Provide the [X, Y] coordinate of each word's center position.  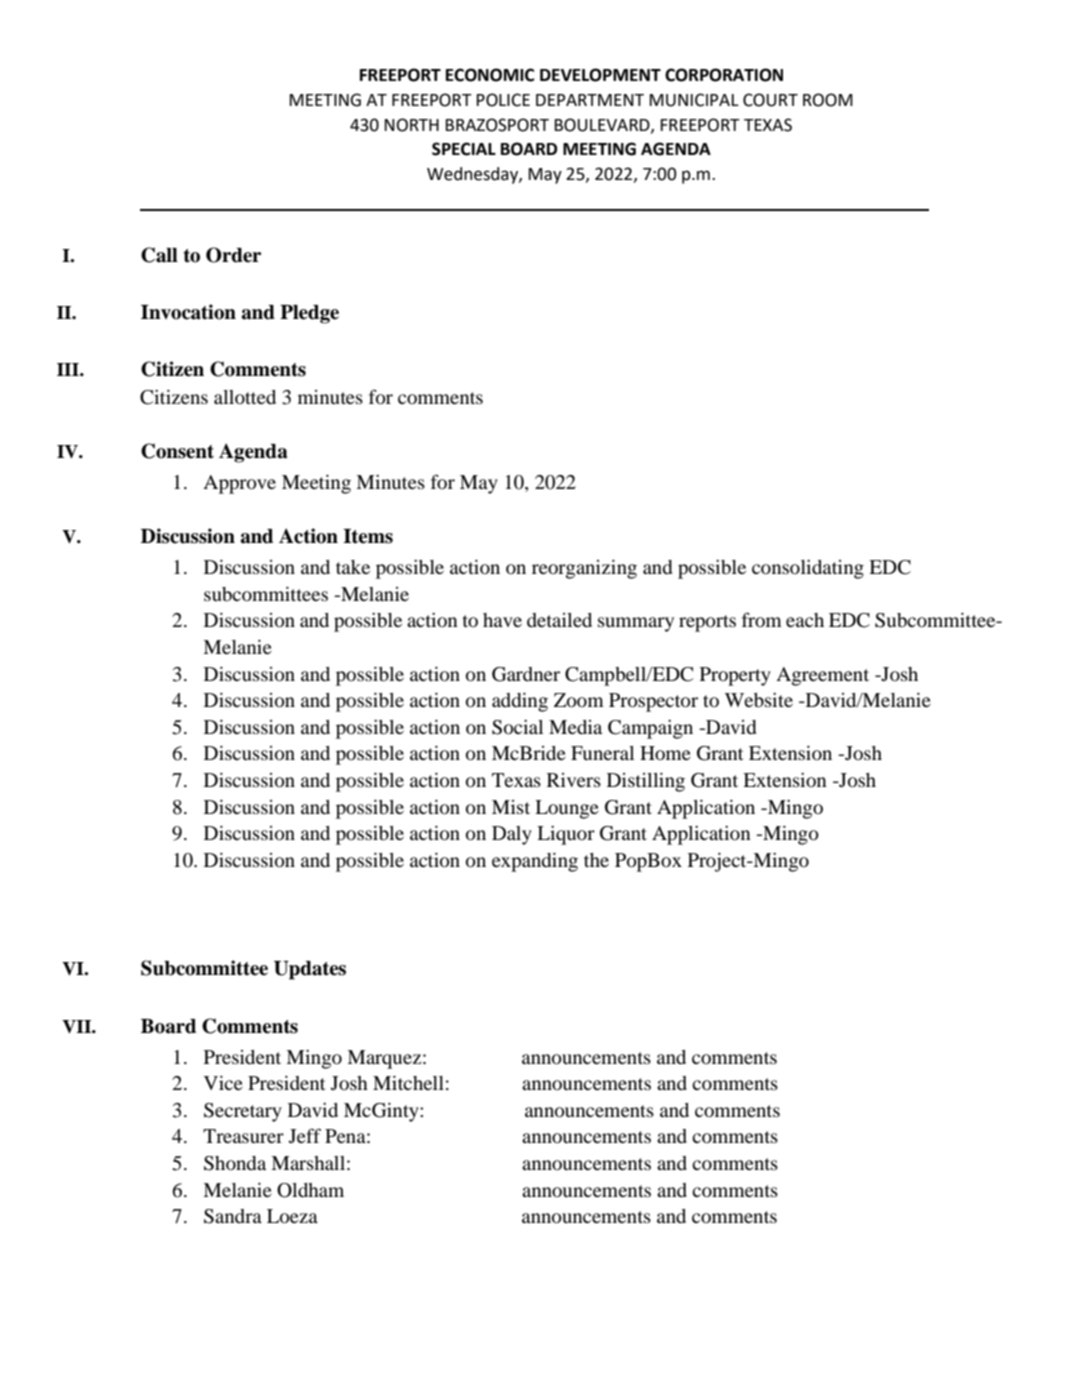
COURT [770, 100]
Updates [310, 970]
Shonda [235, 1163]
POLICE [503, 100]
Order [233, 255]
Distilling [646, 782]
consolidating [808, 569]
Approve [239, 484]
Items [368, 536]
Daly [512, 835]
